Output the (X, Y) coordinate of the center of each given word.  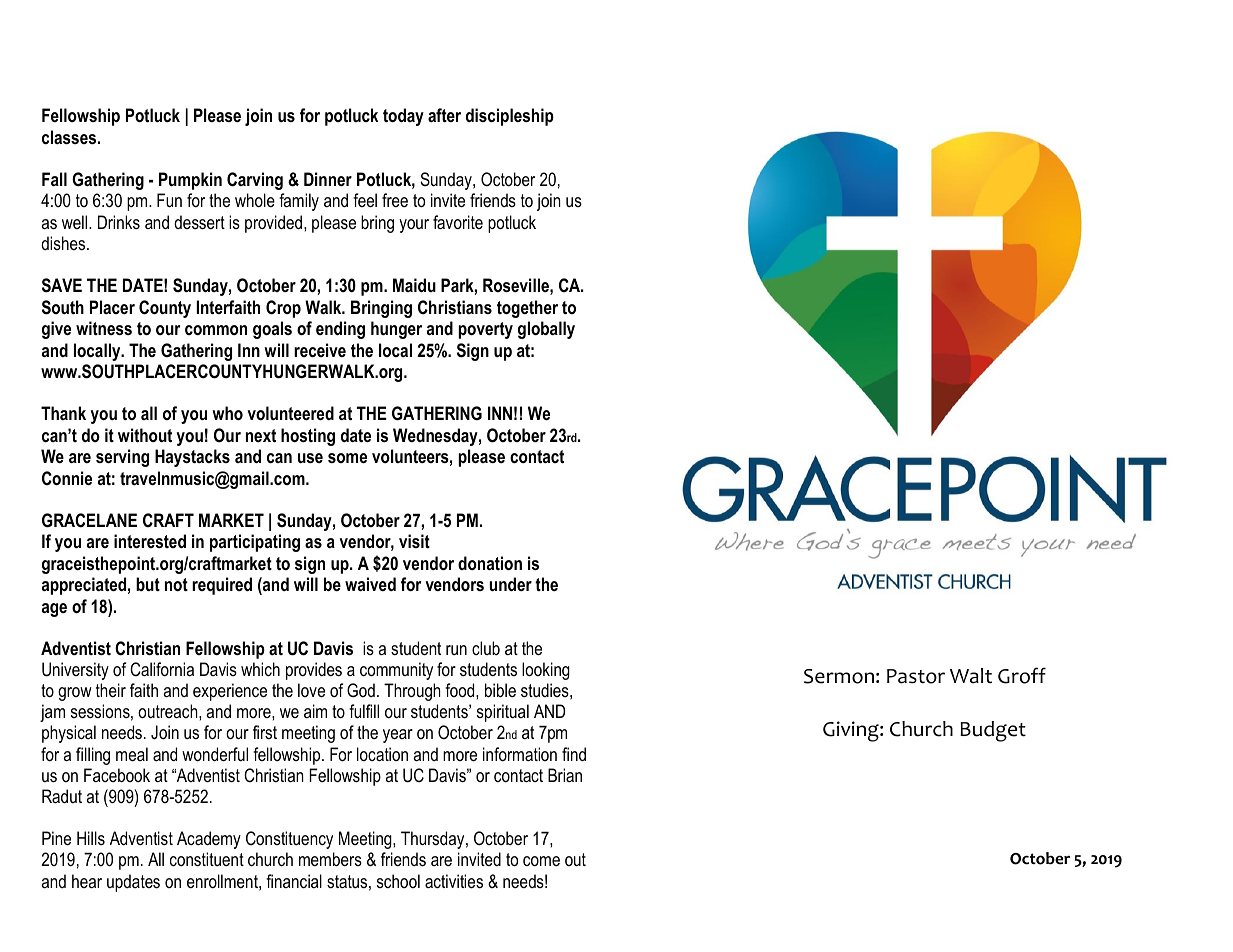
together (527, 309)
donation (490, 563)
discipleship (510, 117)
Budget (993, 731)
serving (122, 458)
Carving (255, 181)
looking (546, 671)
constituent (207, 859)
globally (546, 330)
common (216, 330)
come (541, 861)
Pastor (916, 676)
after (444, 115)
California (162, 669)
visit (414, 541)
